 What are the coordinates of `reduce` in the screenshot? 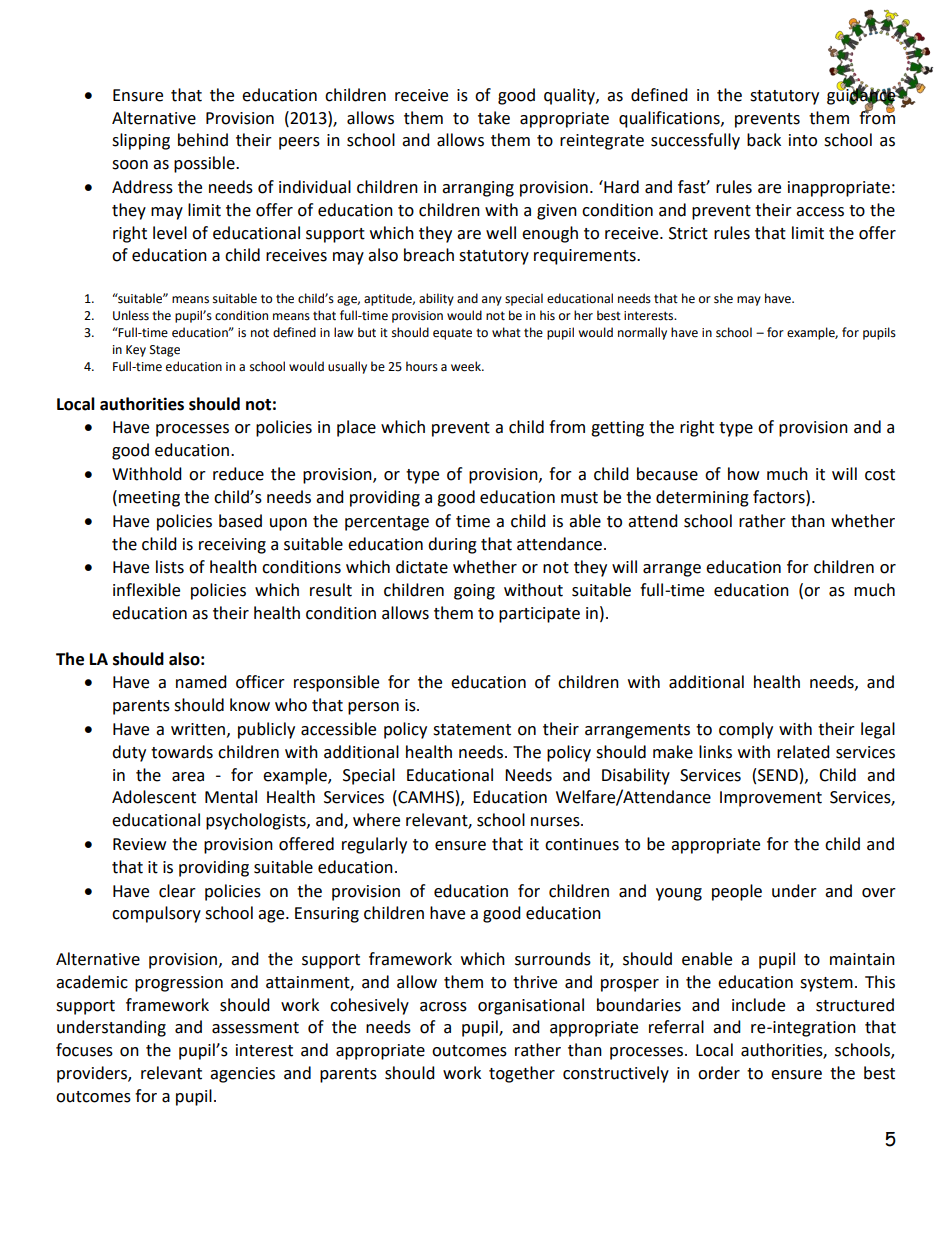 It's located at (238, 474).
